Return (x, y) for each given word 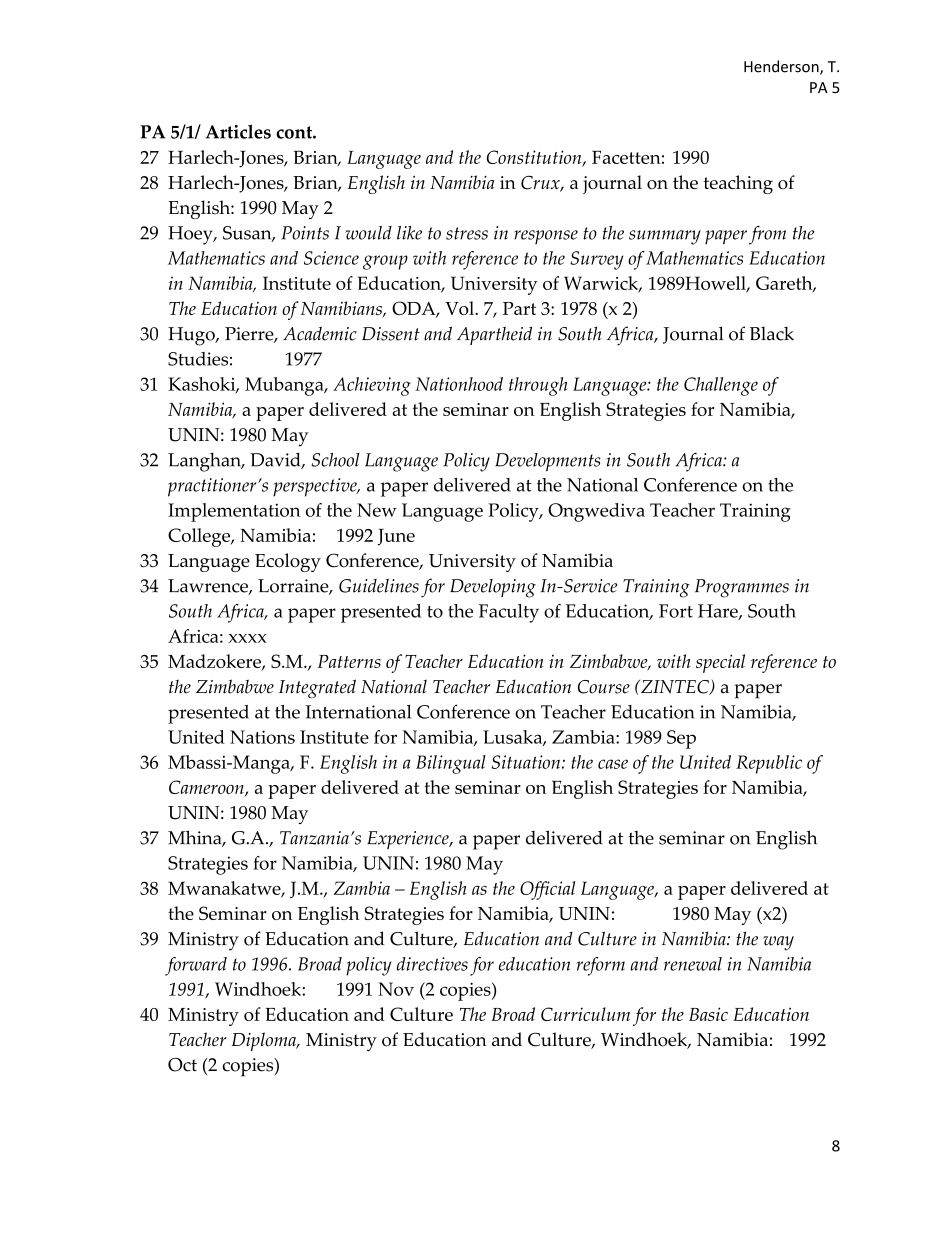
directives (432, 964)
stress (467, 233)
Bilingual (451, 764)
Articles (238, 131)
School (335, 460)
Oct (182, 1065)
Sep (681, 739)
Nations (262, 737)
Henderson (782, 67)
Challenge (721, 386)
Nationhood (459, 384)
